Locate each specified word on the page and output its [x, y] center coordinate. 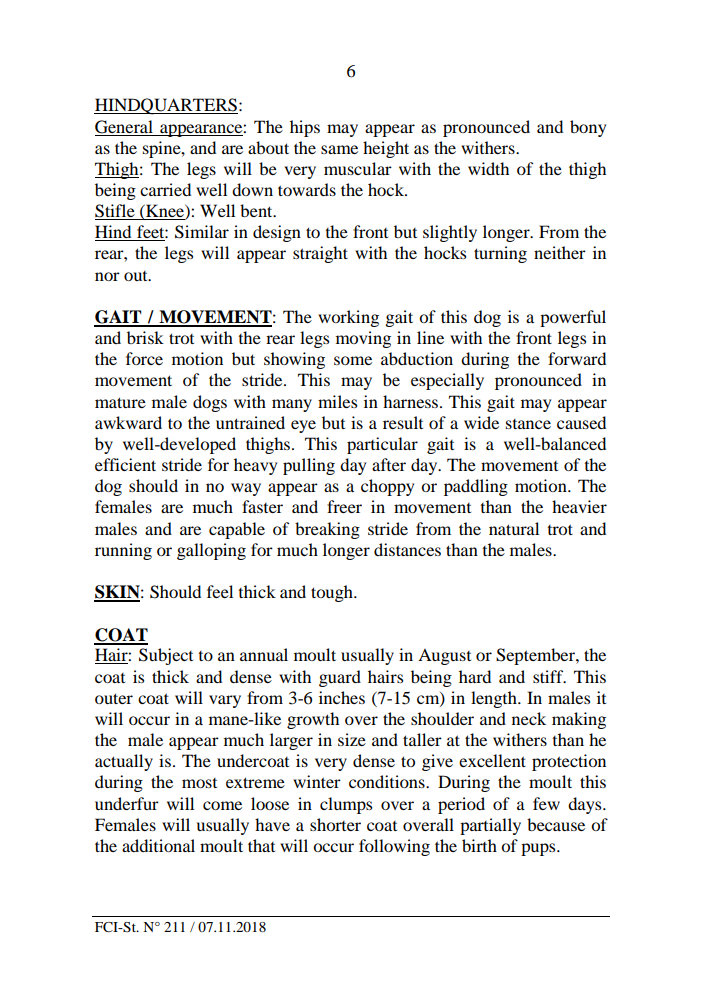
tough [333, 593]
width [488, 168]
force [144, 358]
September [536, 656]
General [124, 127]
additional [158, 845]
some [353, 360]
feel [220, 591]
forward [577, 358]
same [339, 149]
